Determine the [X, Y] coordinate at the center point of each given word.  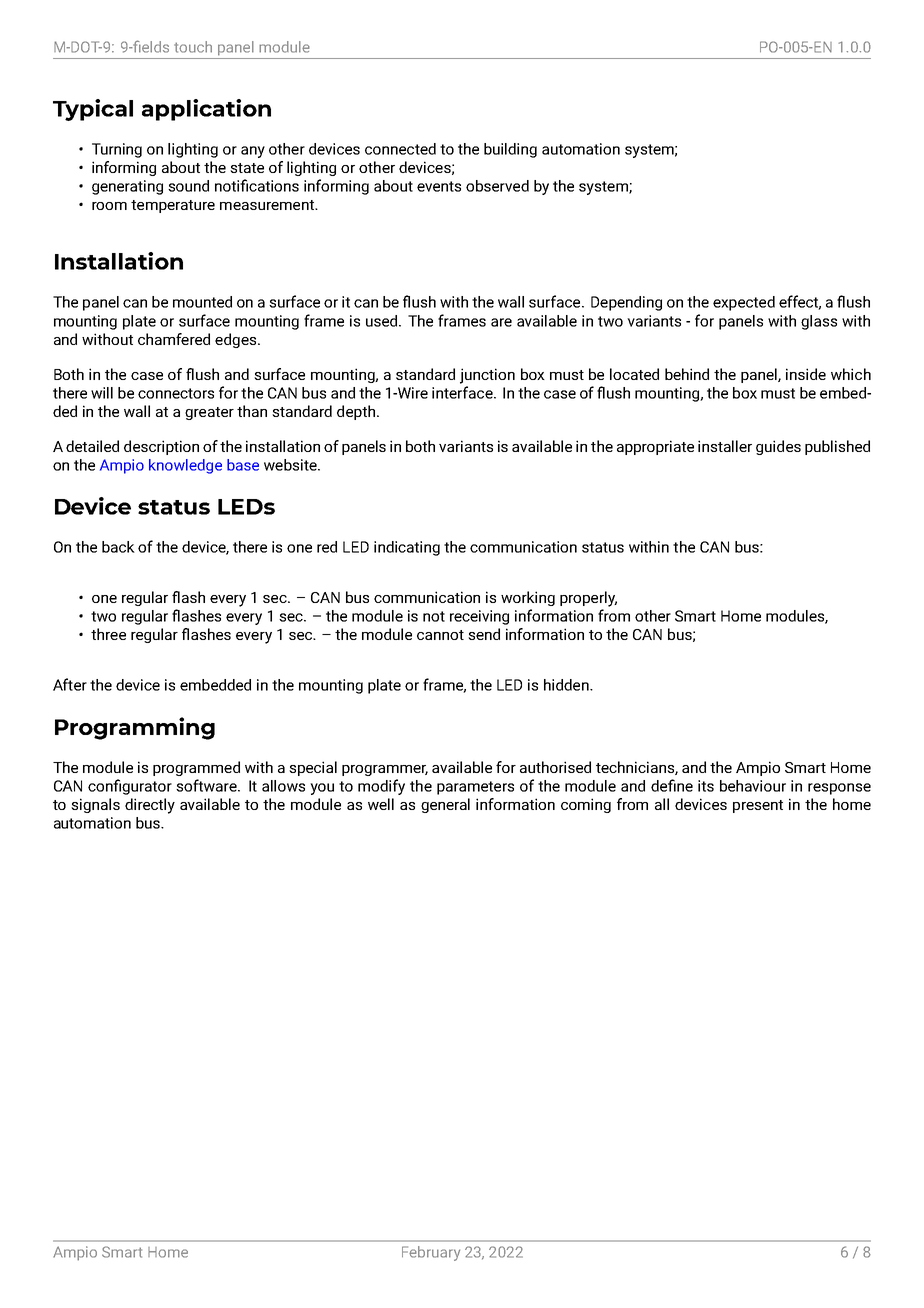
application [206, 110]
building [510, 150]
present [758, 806]
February [431, 1253]
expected [744, 303]
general [445, 805]
